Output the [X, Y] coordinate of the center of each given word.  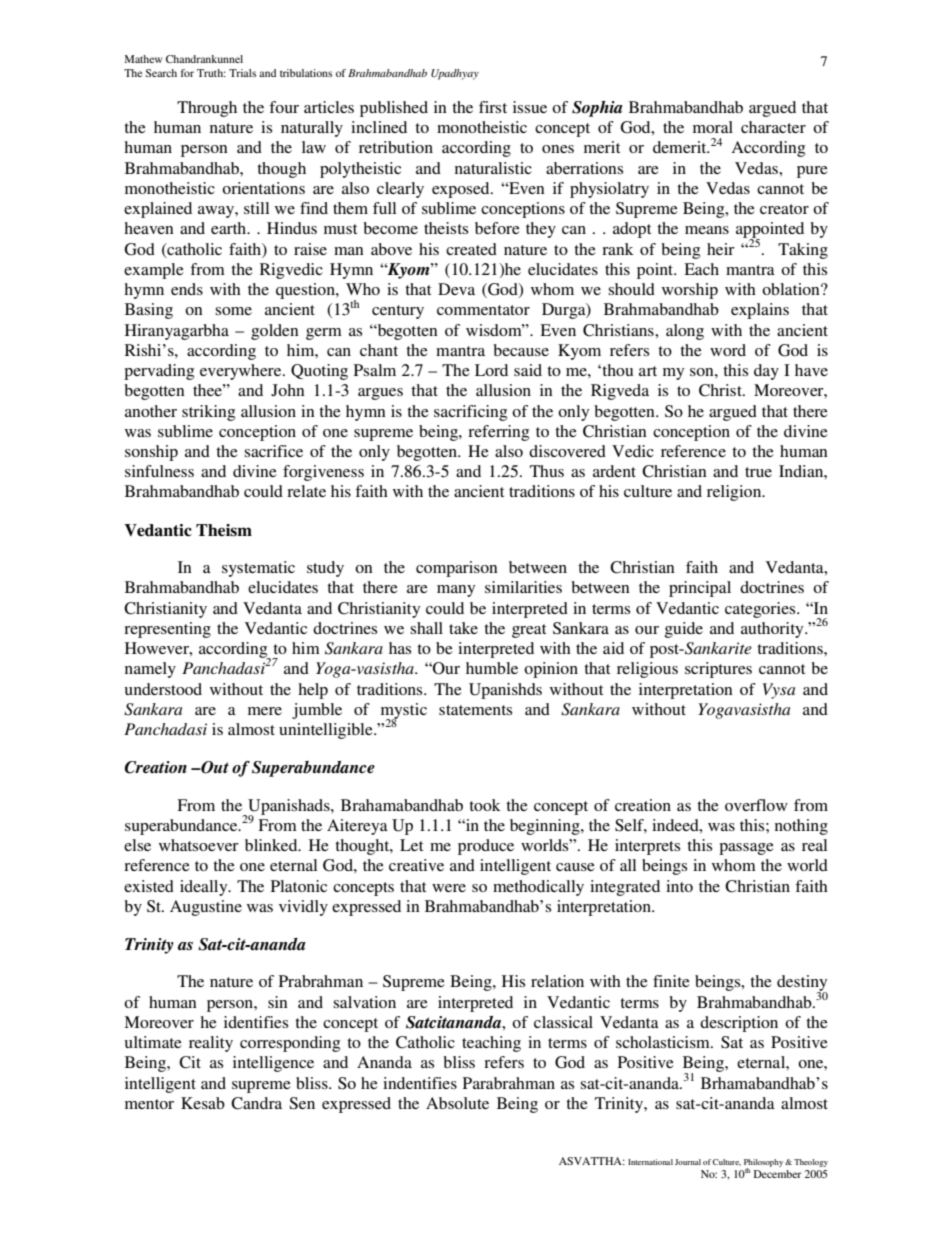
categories [761, 610]
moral [713, 127]
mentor [149, 1104]
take [463, 628]
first [493, 107]
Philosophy [765, 1164]
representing [167, 630]
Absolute [457, 1103]
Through [207, 109]
